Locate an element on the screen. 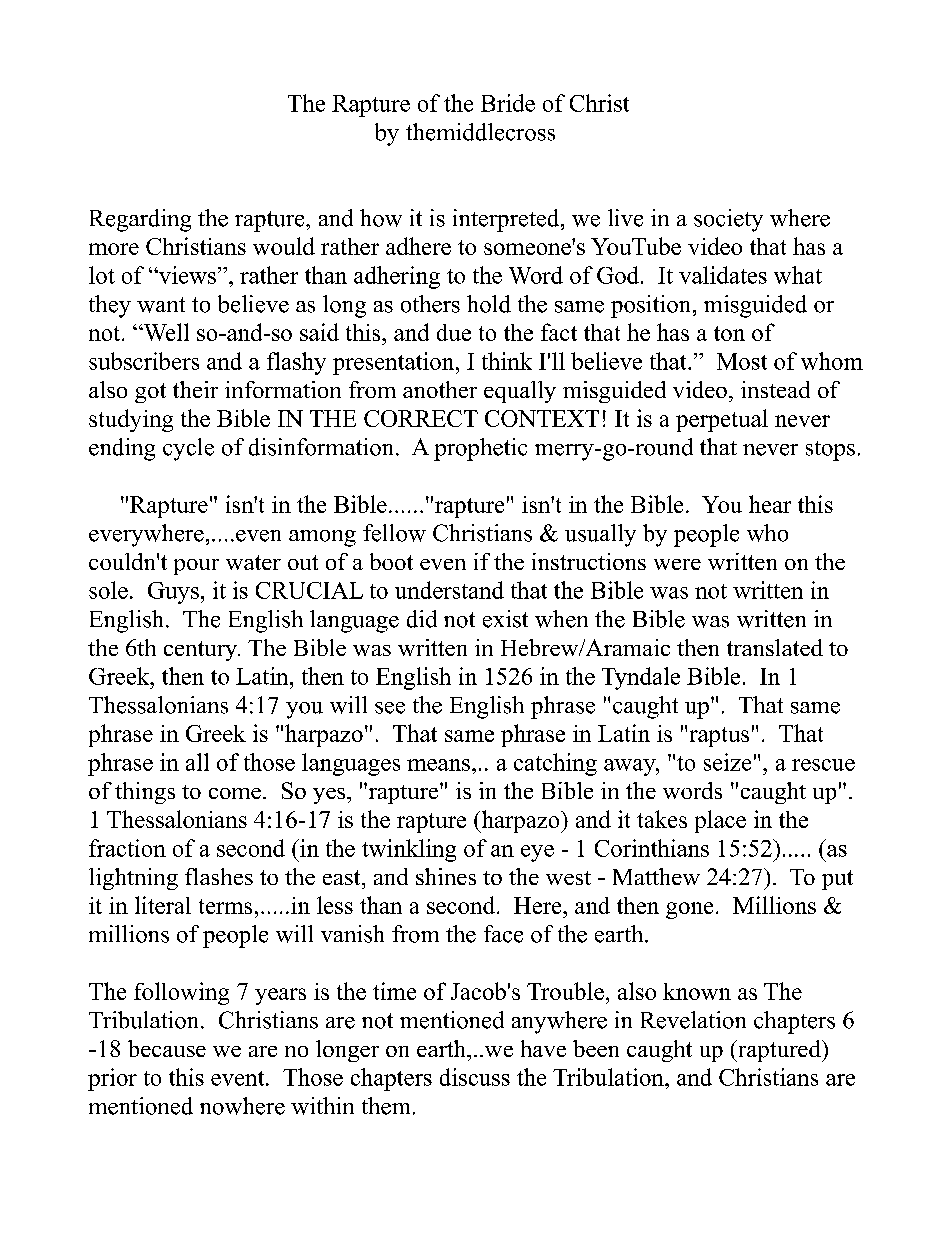 This screenshot has width=952, height=1233. prophetic is located at coordinates (480, 449).
